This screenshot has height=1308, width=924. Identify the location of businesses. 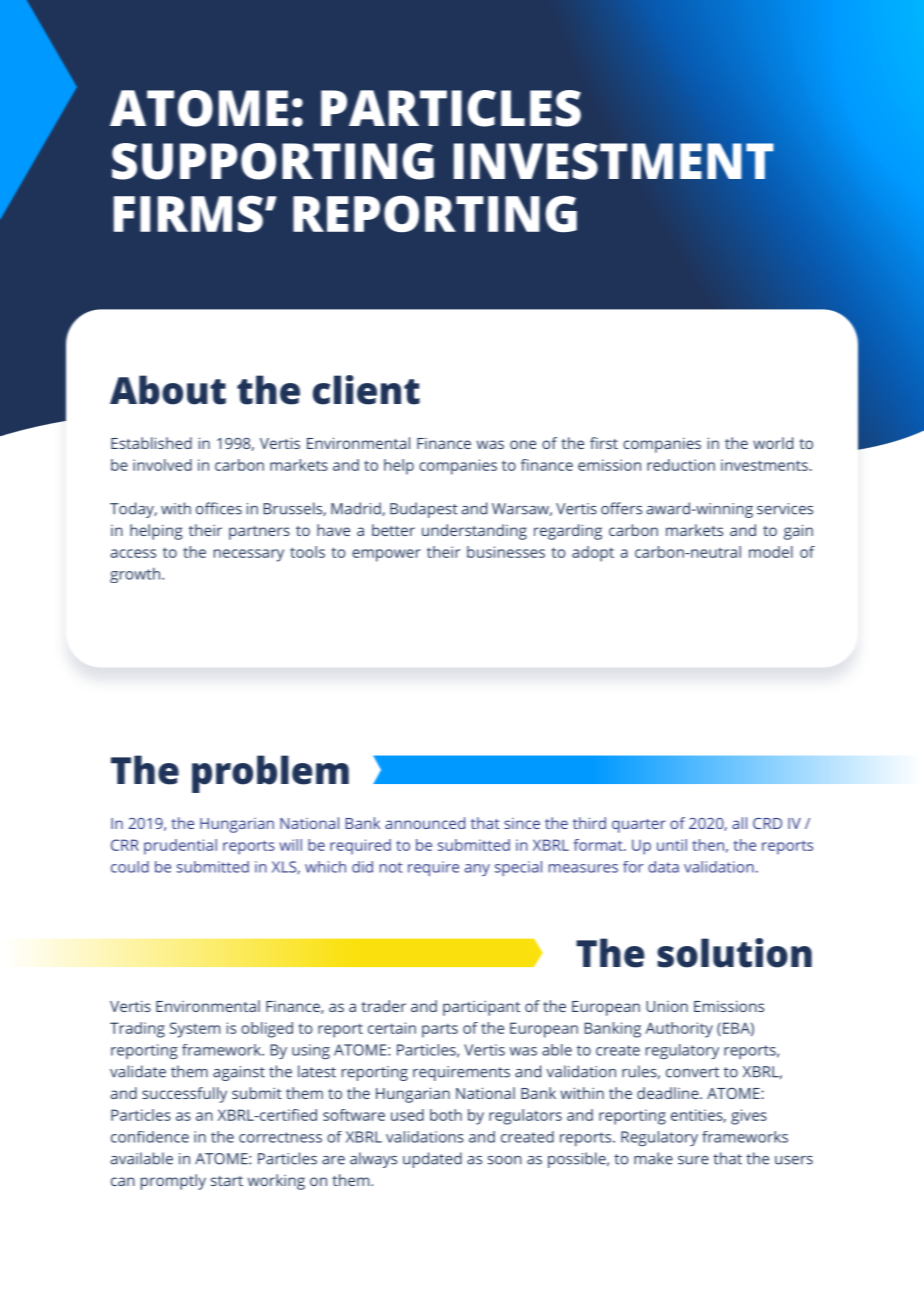
(506, 552).
